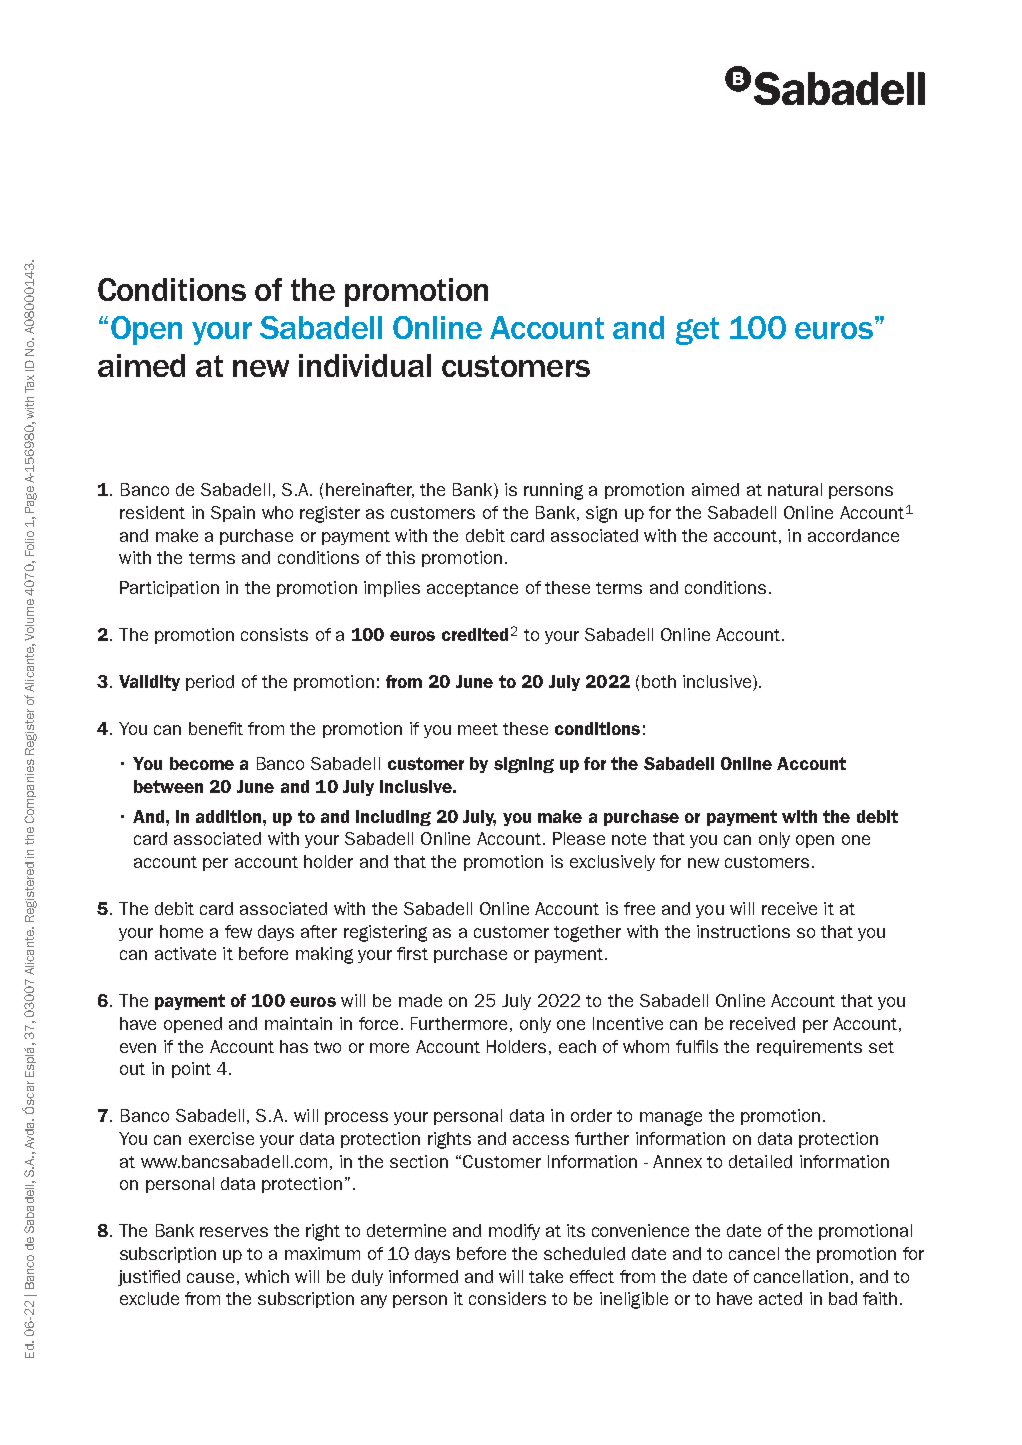  I want to click on acceptance, so click(472, 589).
